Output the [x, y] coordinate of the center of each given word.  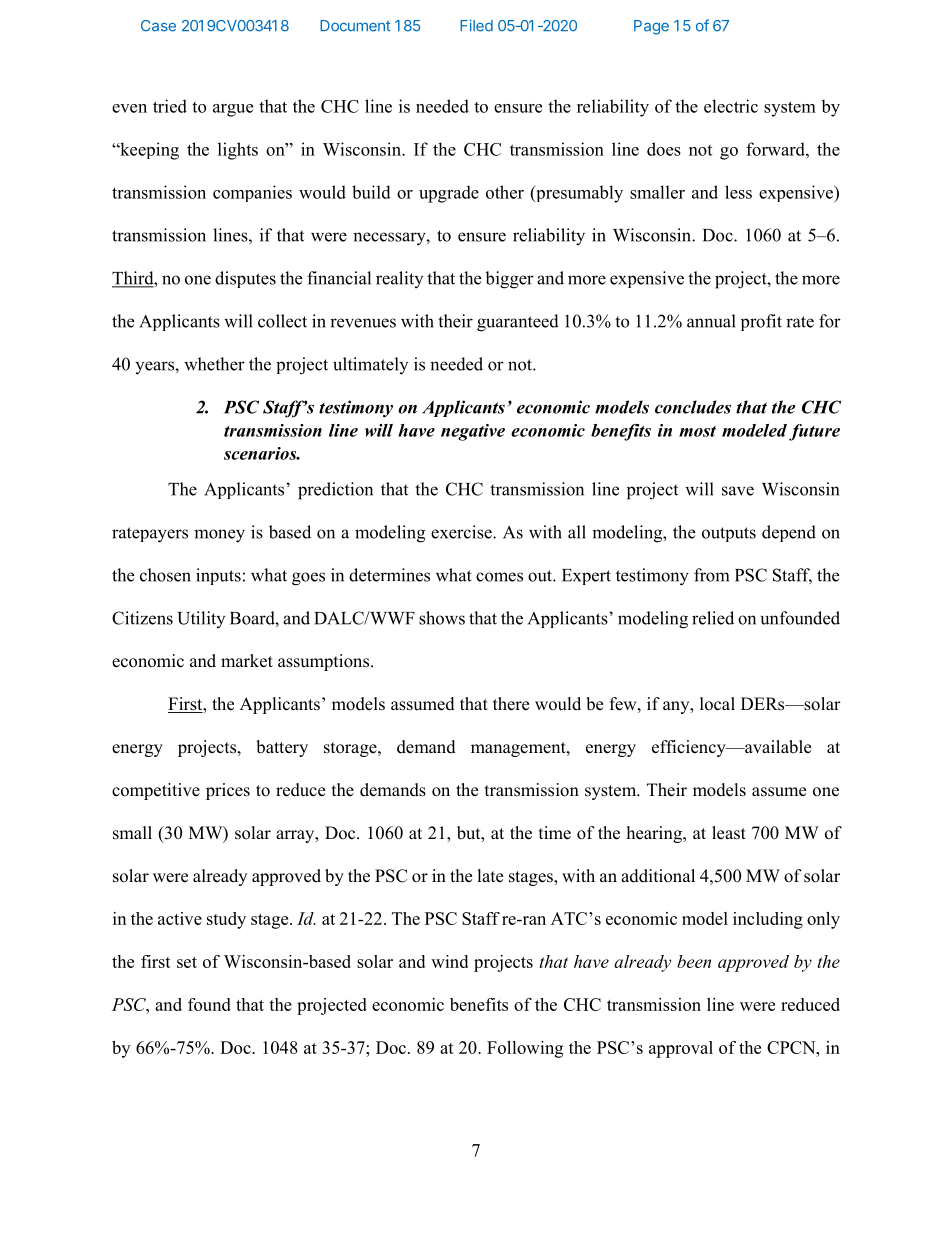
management [519, 749]
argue [233, 110]
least [729, 833]
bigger [509, 280]
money [219, 536]
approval [681, 1049]
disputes [245, 279]
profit [761, 322]
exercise [462, 532]
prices [228, 791]
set [187, 962]
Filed [476, 25]
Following [525, 1049]
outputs [729, 534]
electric [731, 106]
